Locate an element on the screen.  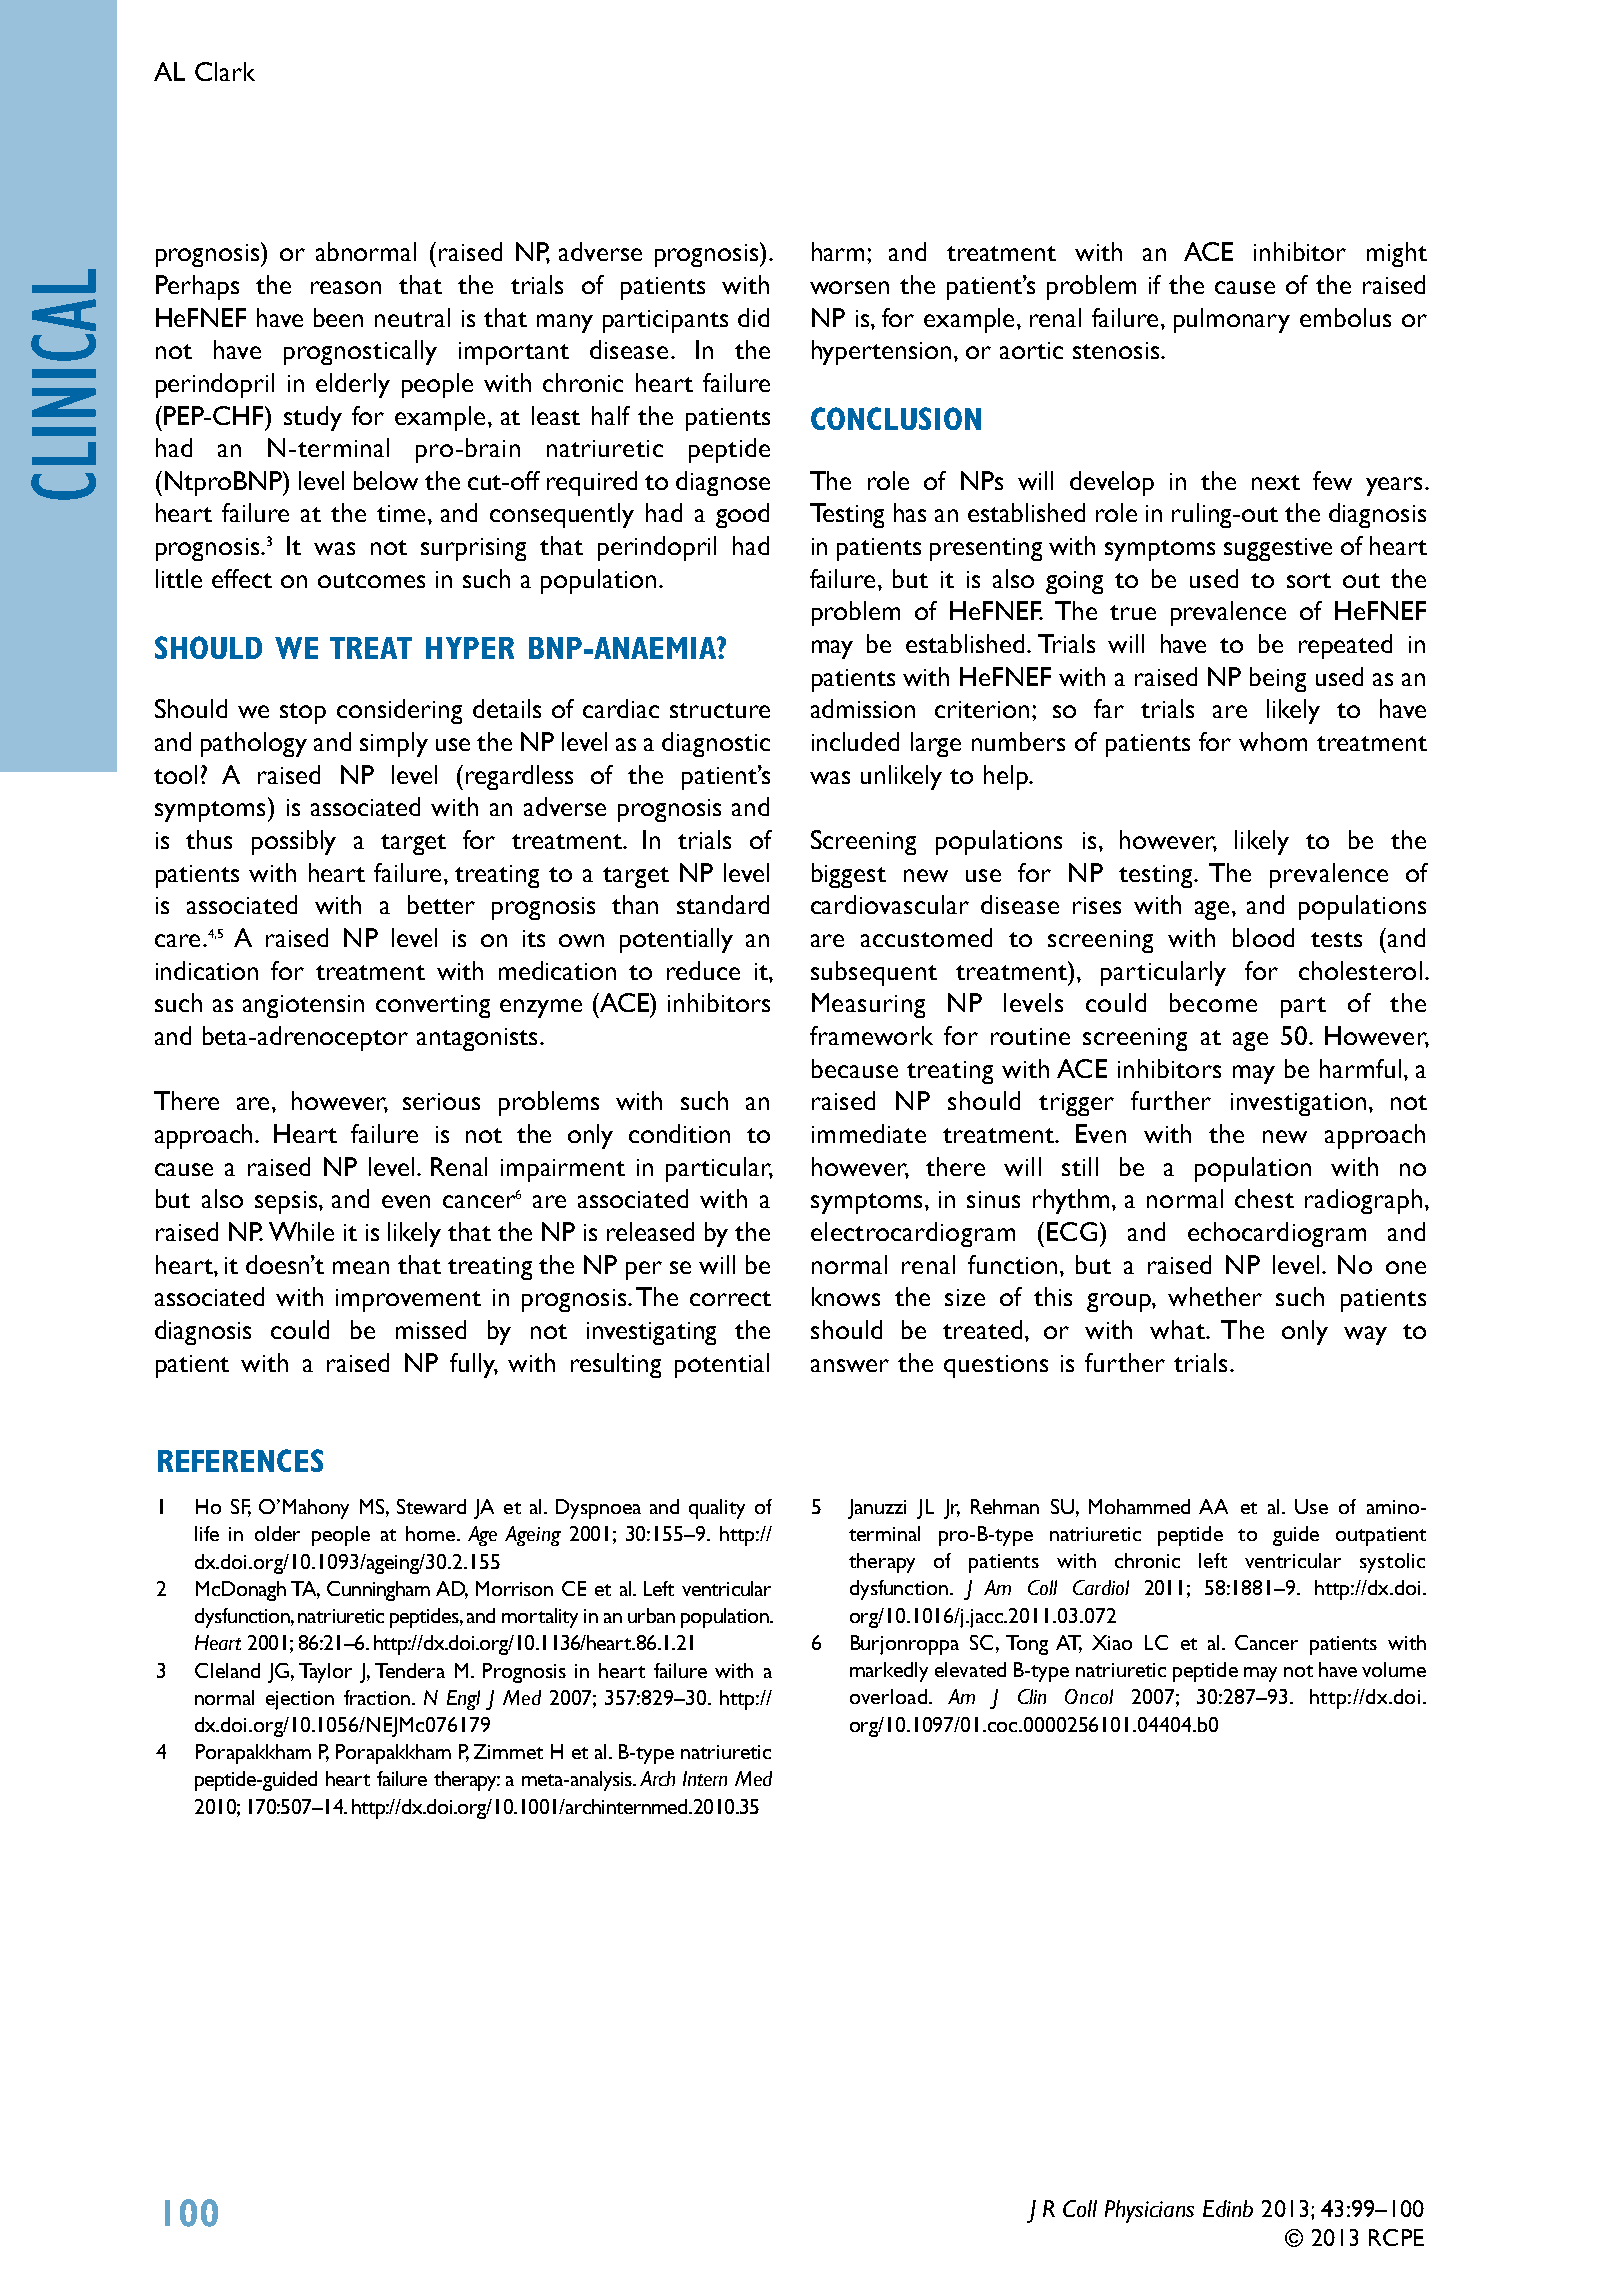
ejection is located at coordinates (300, 1700).
